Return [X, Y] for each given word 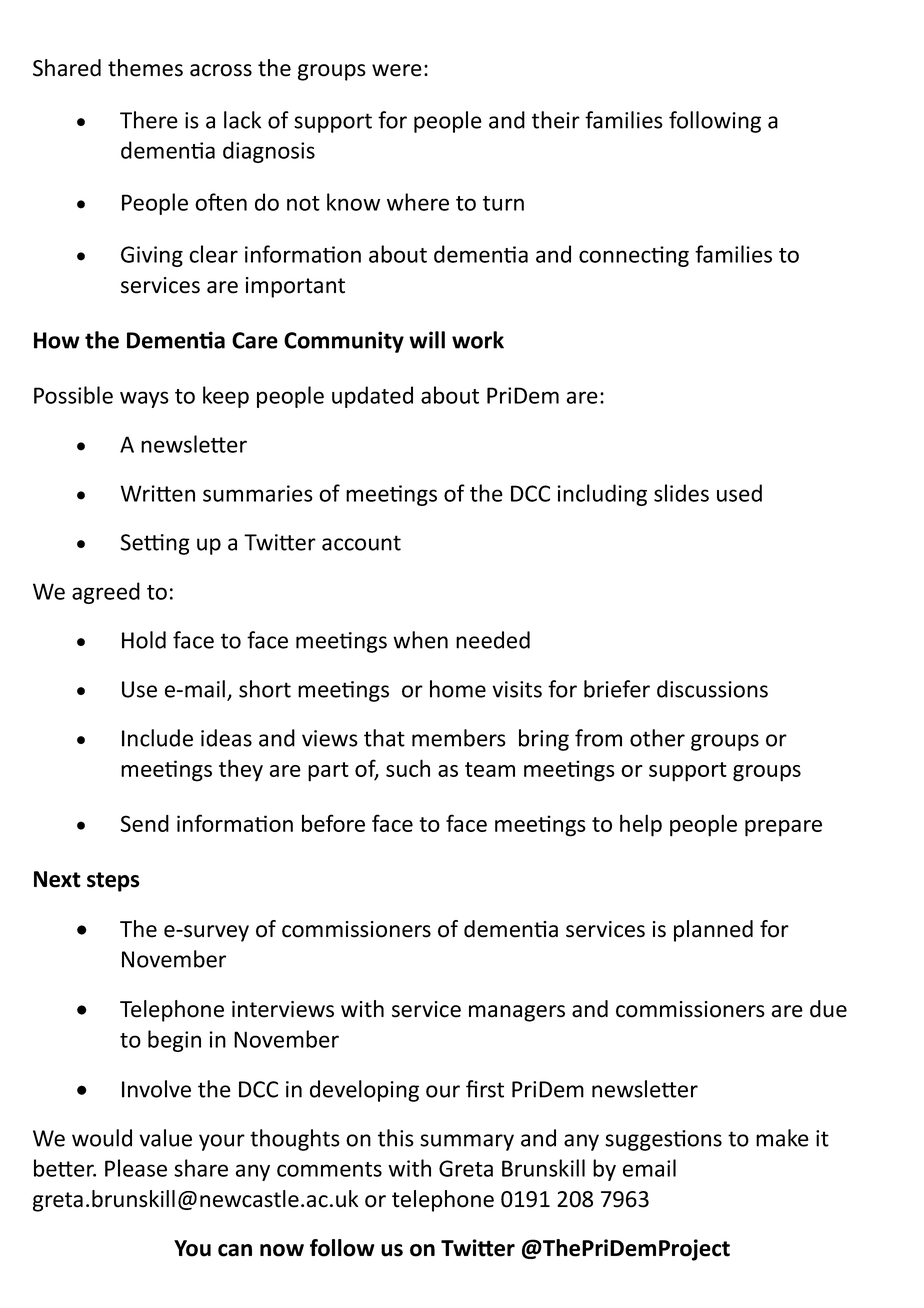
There [149, 120]
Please [136, 1168]
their [556, 120]
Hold [144, 640]
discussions [712, 689]
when [420, 640]
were [397, 70]
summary [467, 1142]
